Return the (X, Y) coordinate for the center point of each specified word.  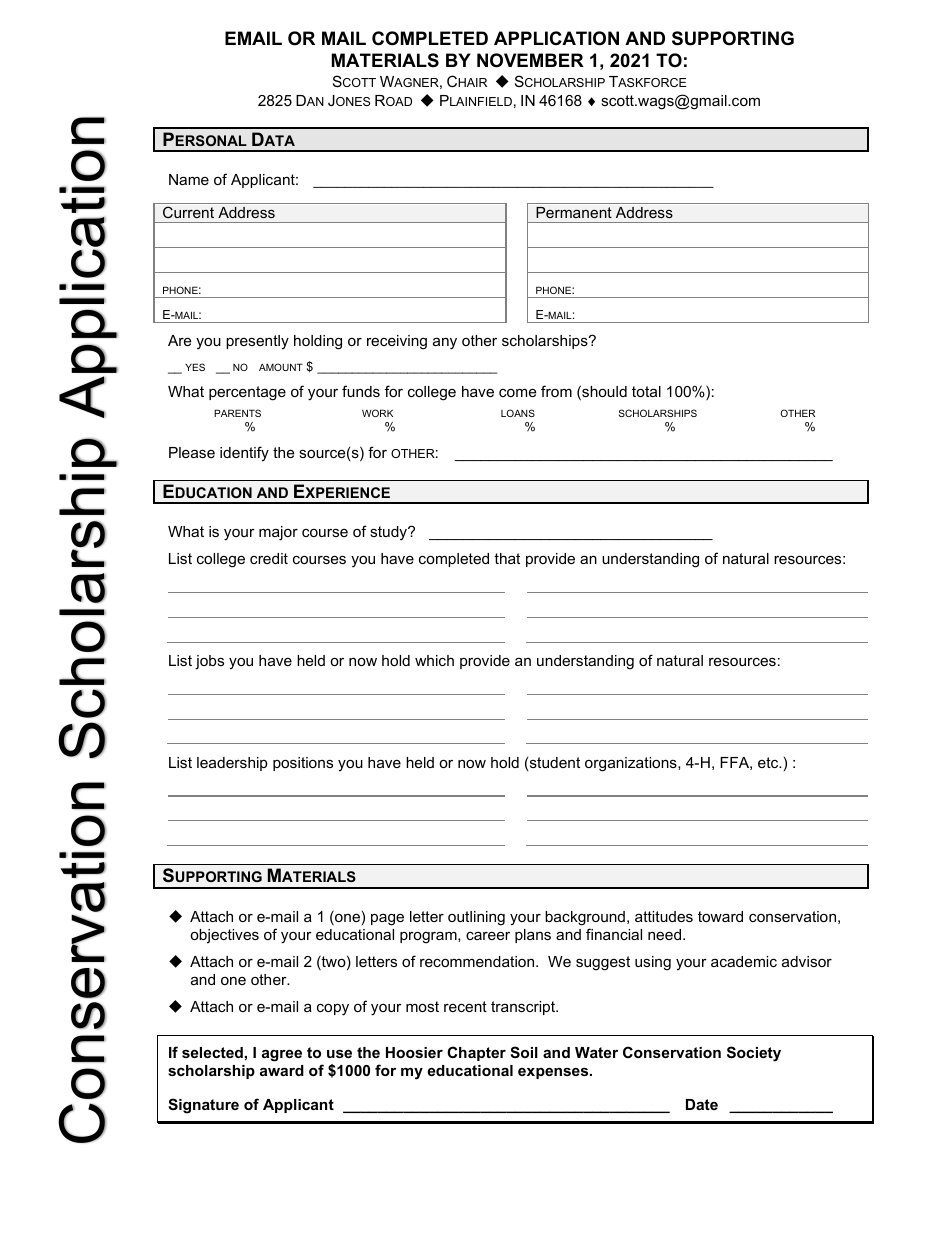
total (646, 391)
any (445, 343)
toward (720, 916)
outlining (476, 918)
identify (244, 454)
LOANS (518, 413)
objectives (224, 936)
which (434, 660)
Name (189, 179)
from (556, 391)
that (507, 558)
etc (769, 762)
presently (257, 342)
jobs (209, 662)
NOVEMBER (530, 60)
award (282, 1070)
